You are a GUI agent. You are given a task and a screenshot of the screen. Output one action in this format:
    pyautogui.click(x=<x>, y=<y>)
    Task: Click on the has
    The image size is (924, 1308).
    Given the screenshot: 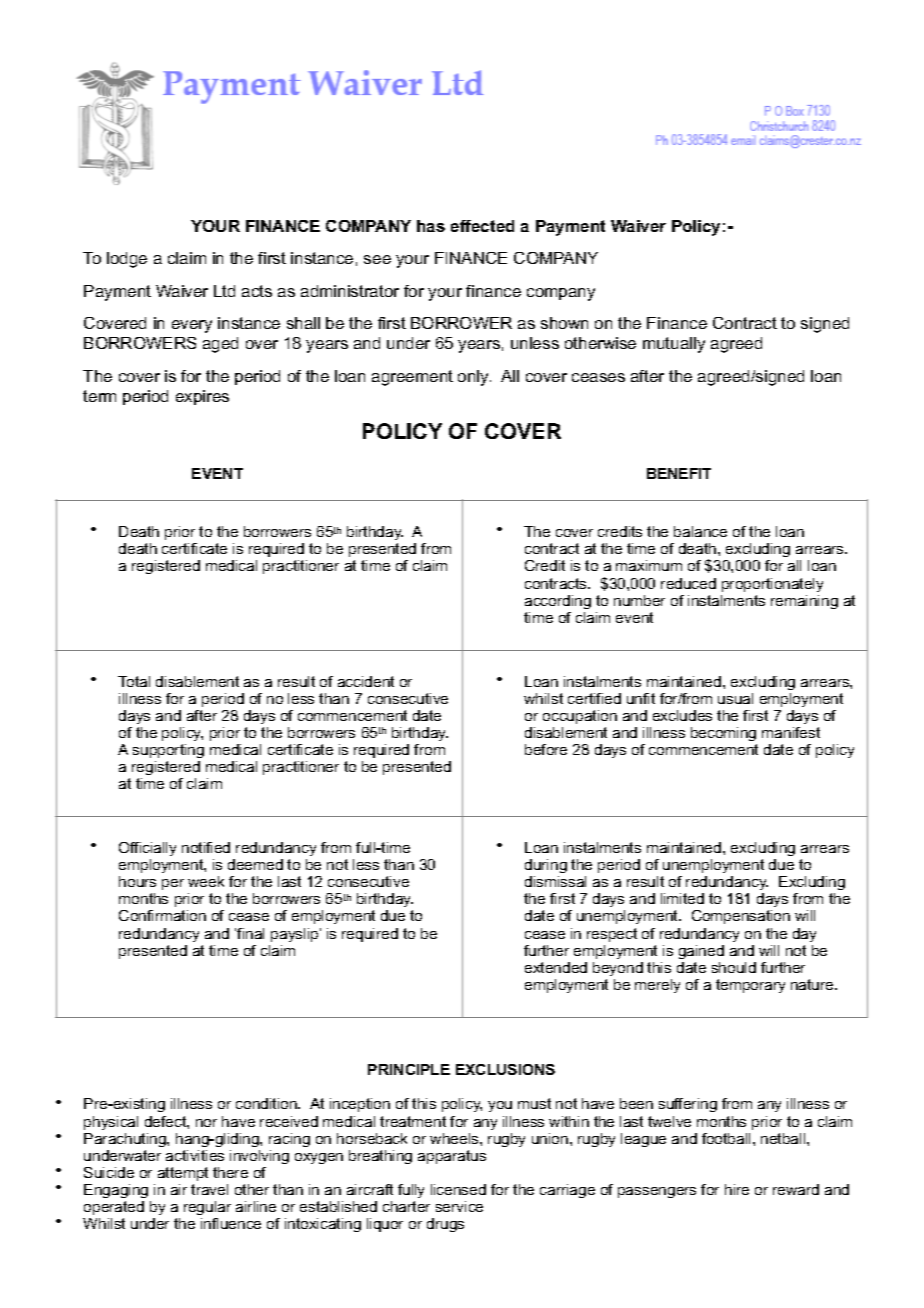 What is the action you would take?
    pyautogui.click(x=431, y=226)
